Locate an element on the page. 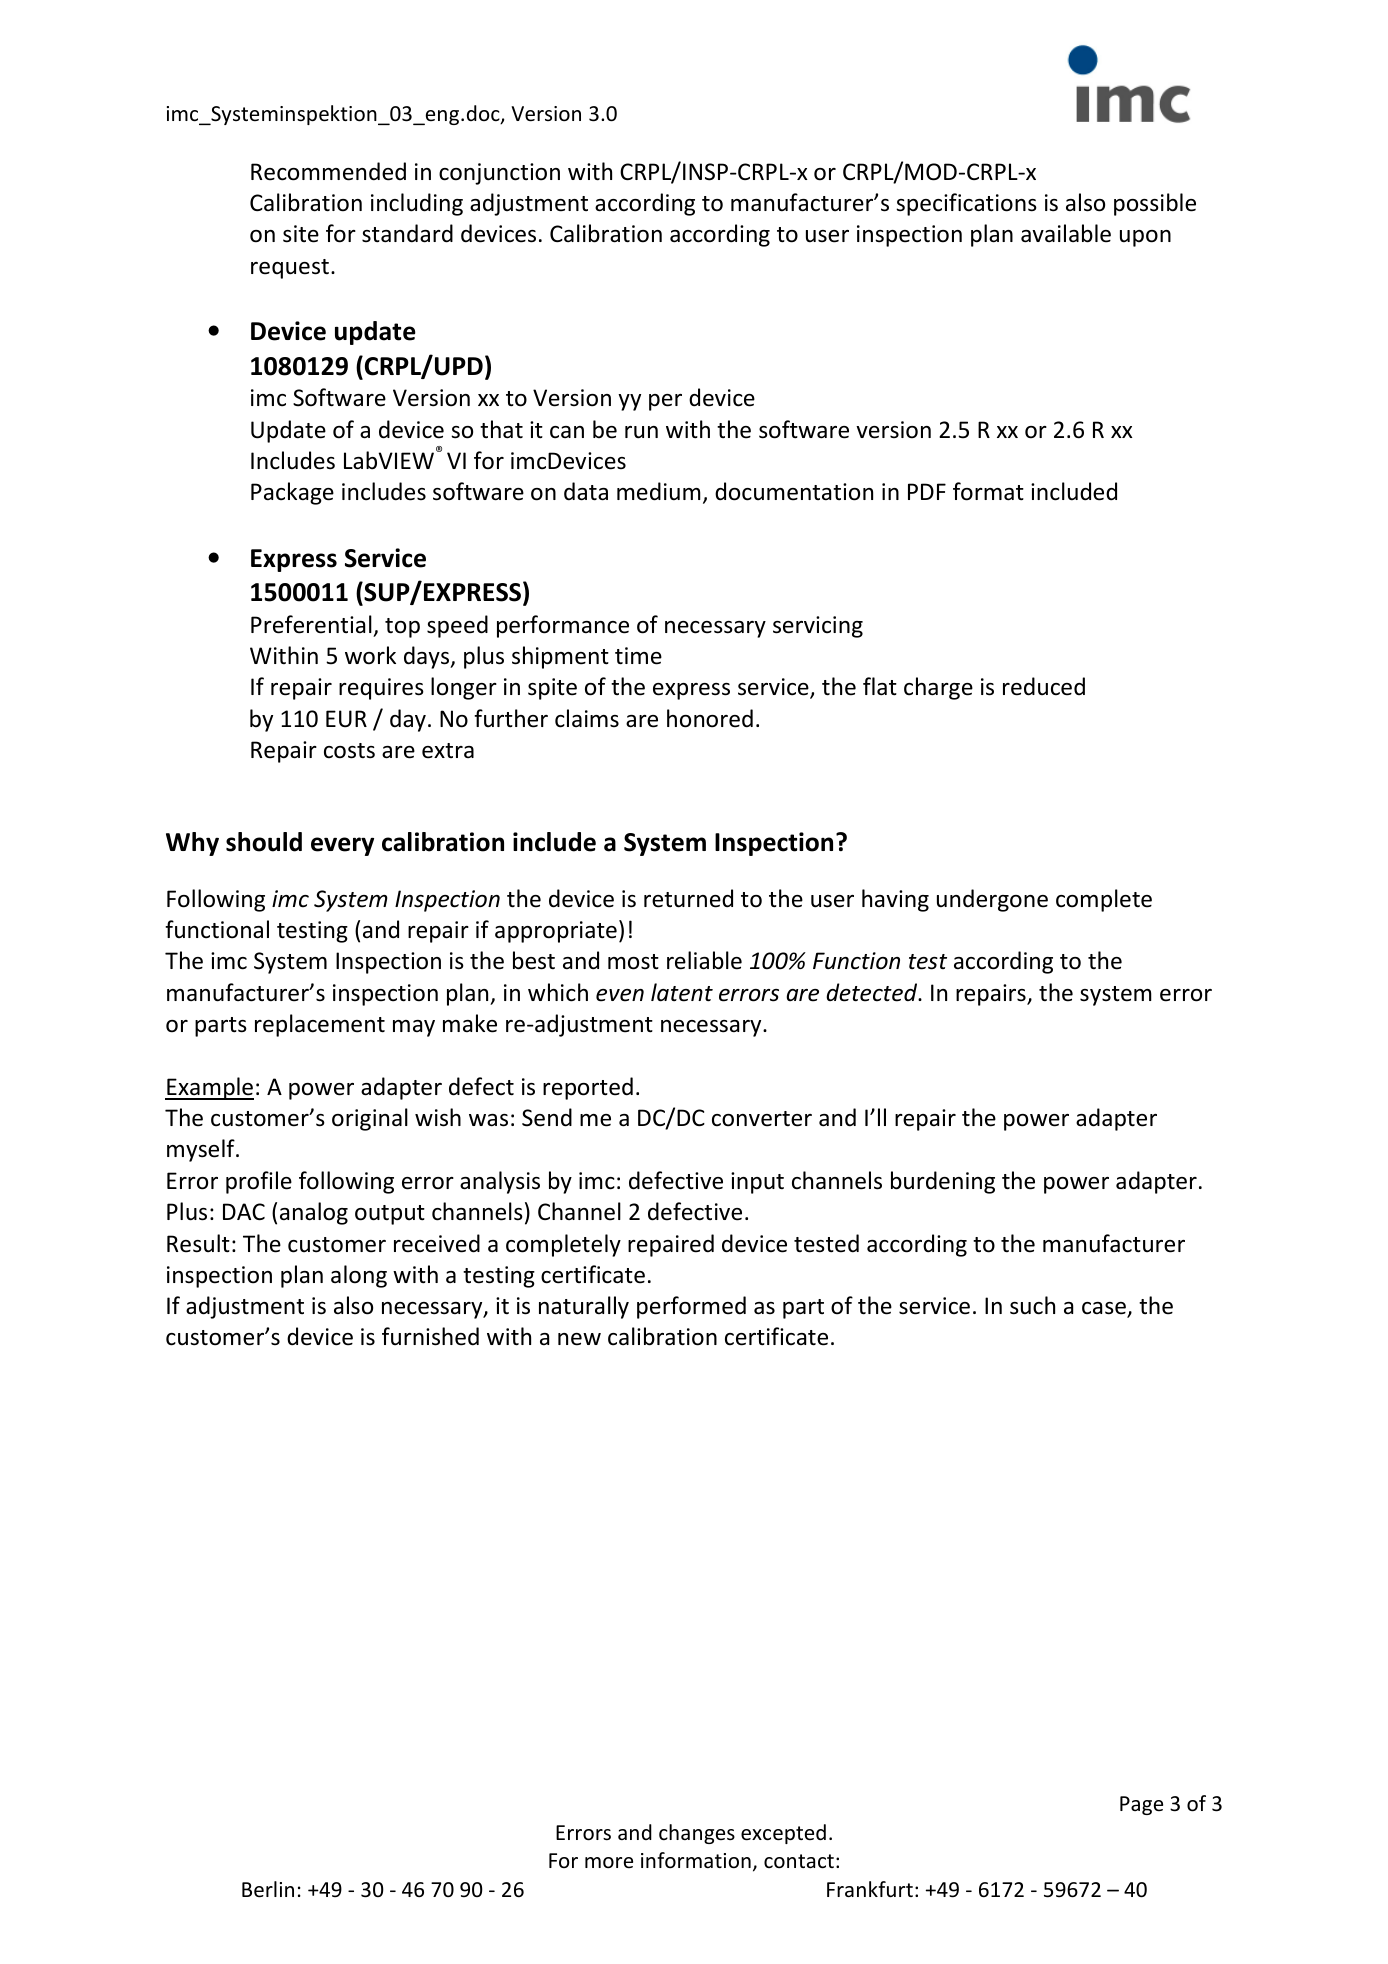  changes is located at coordinates (697, 1834).
